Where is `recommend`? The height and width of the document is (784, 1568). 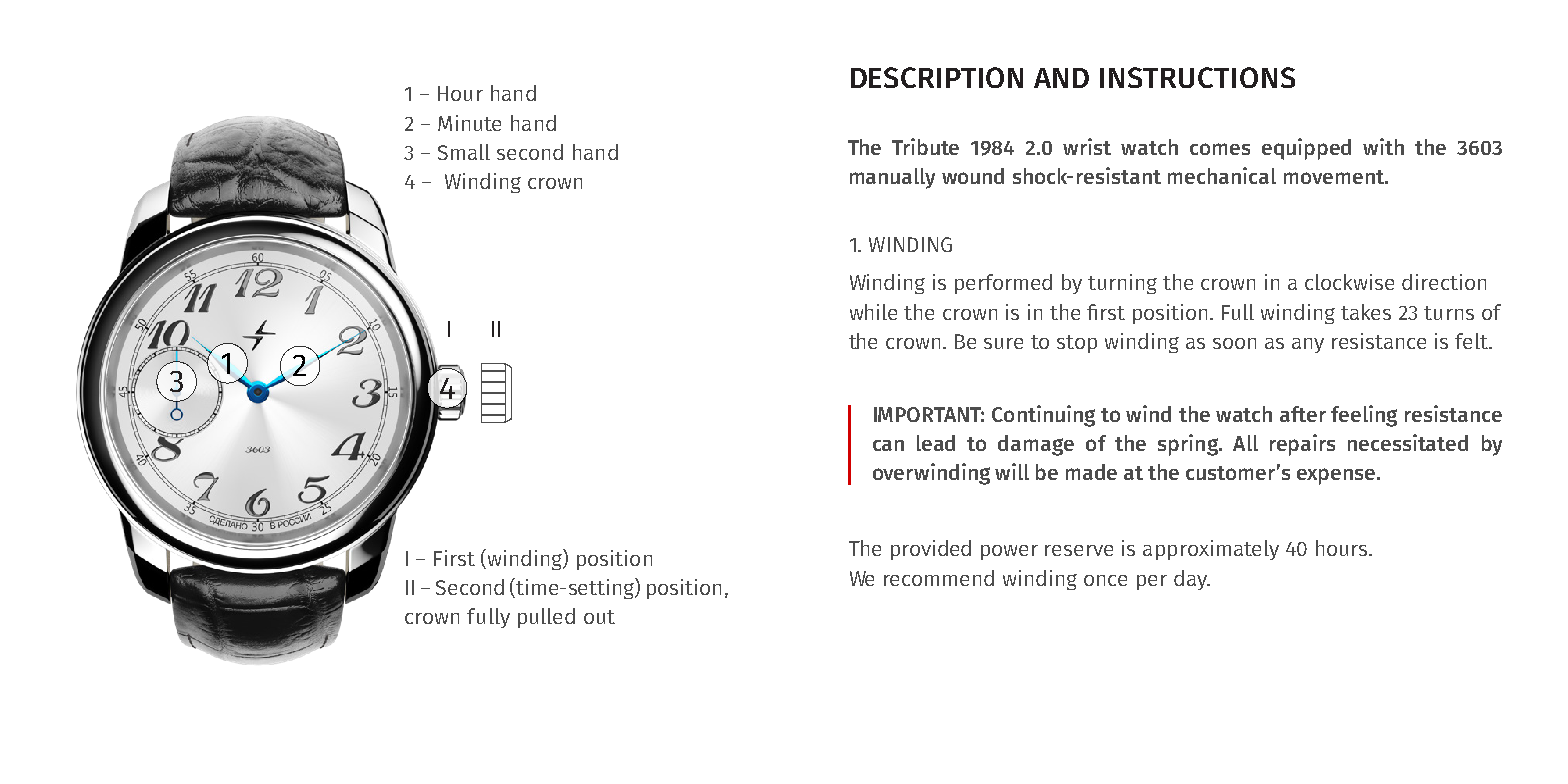 recommend is located at coordinates (939, 578).
